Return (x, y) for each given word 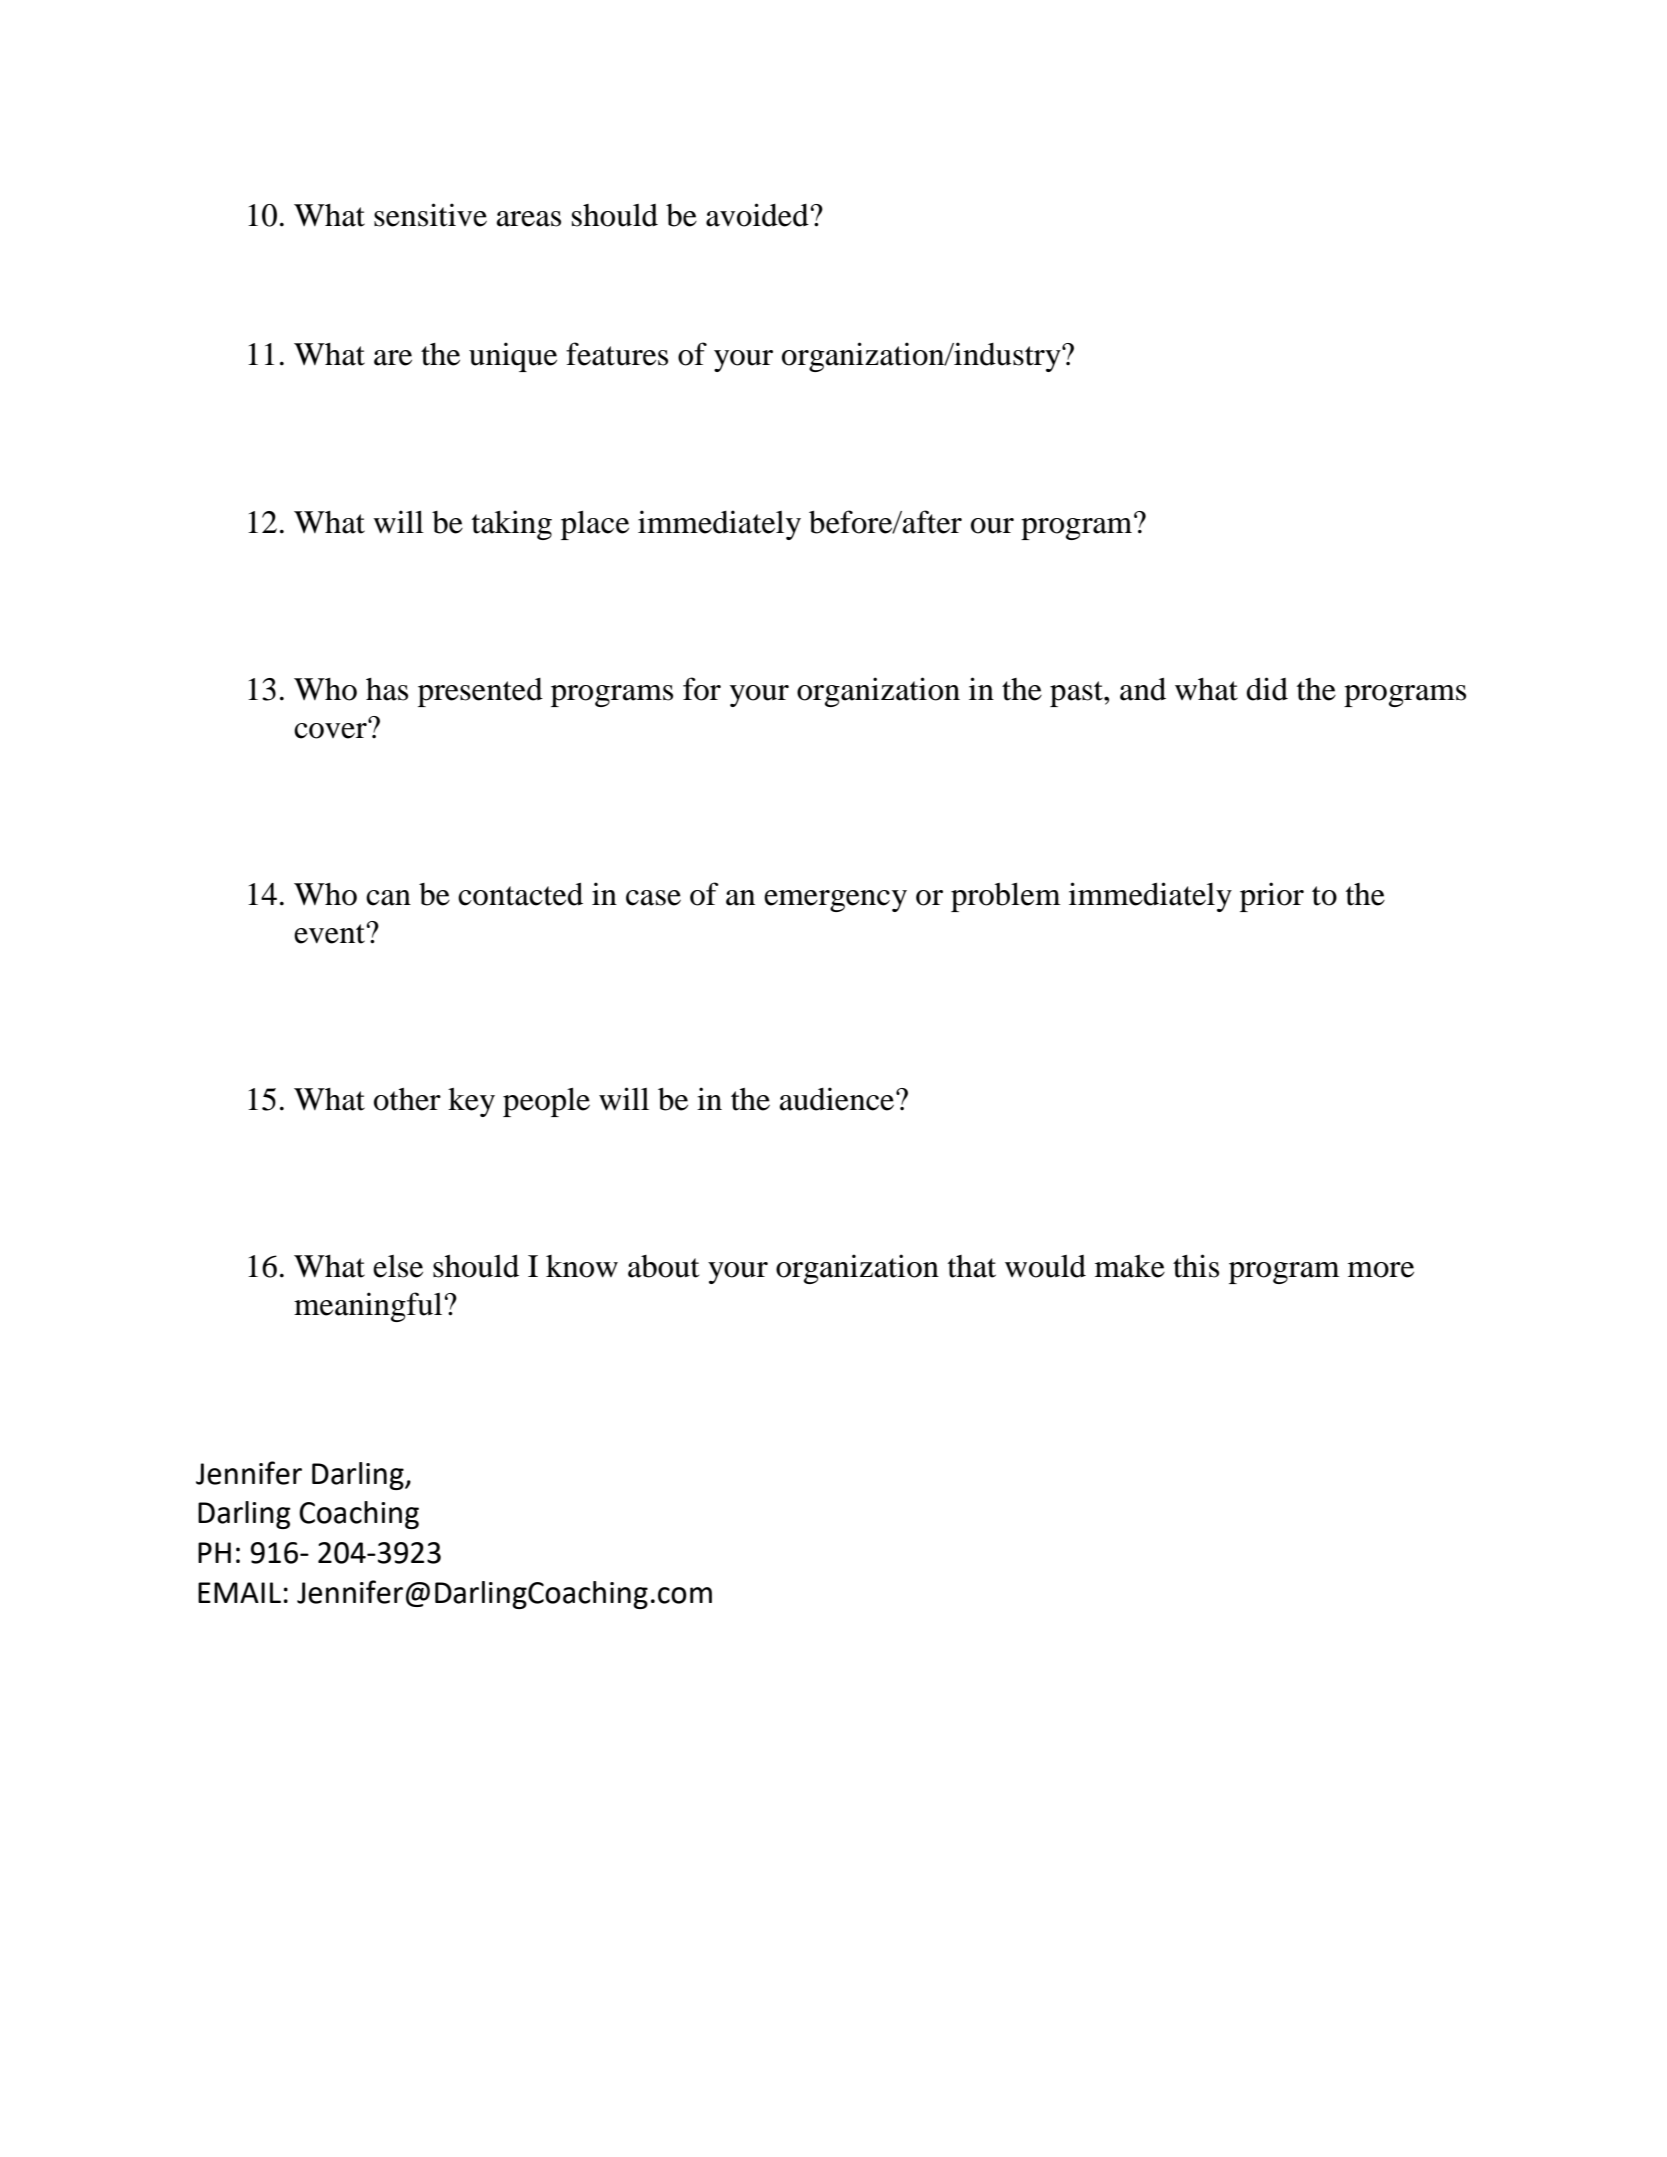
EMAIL (239, 1592)
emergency (835, 901)
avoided (757, 215)
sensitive (430, 215)
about (663, 1266)
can (388, 898)
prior (1272, 897)
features (617, 354)
